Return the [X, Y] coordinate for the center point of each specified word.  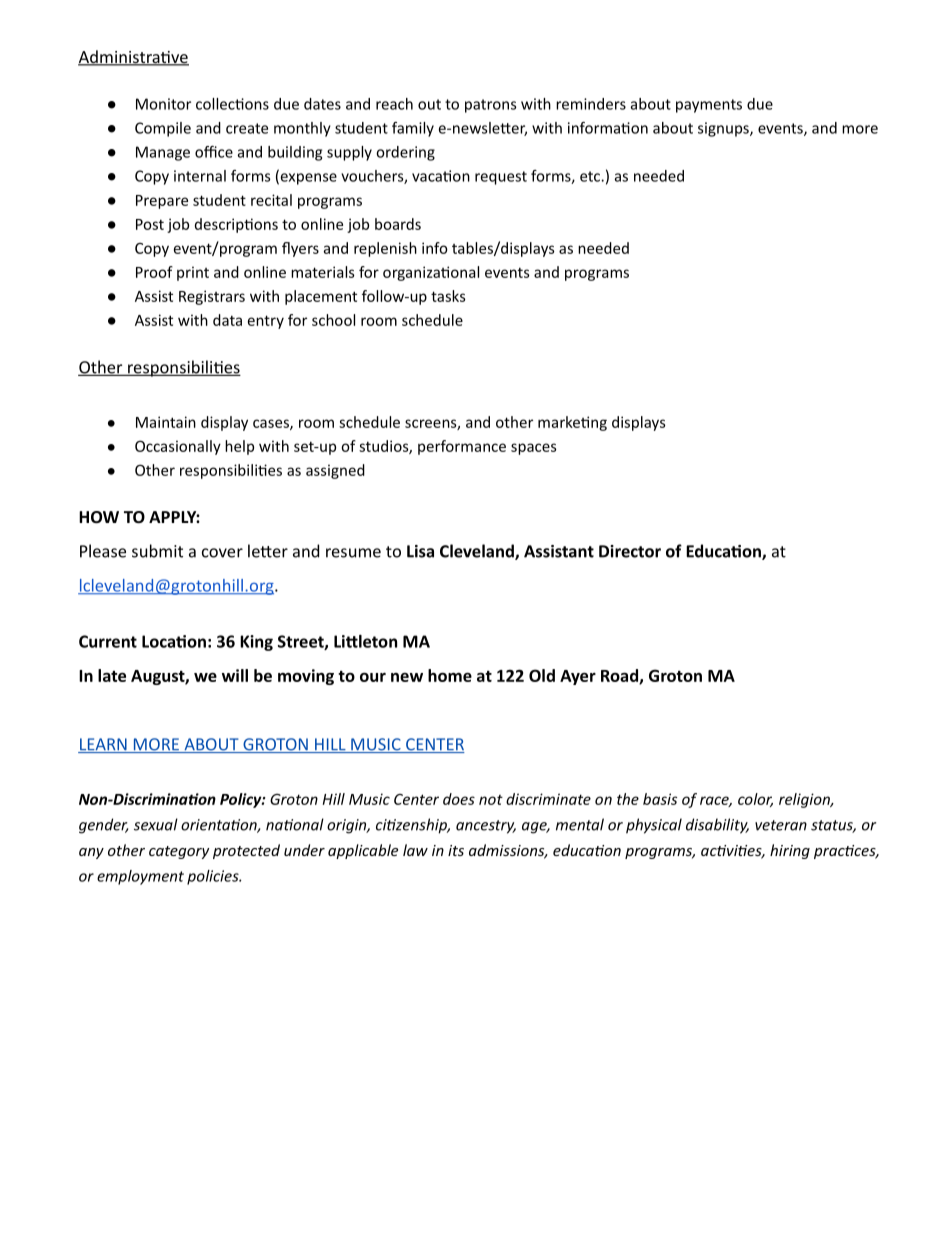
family [413, 129]
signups [724, 129]
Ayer [578, 677]
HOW [99, 517]
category [179, 852]
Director [630, 551]
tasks [448, 296]
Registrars [212, 297]
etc [591, 176]
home [450, 675]
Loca [159, 641]
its [456, 850]
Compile [163, 129]
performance [462, 447]
